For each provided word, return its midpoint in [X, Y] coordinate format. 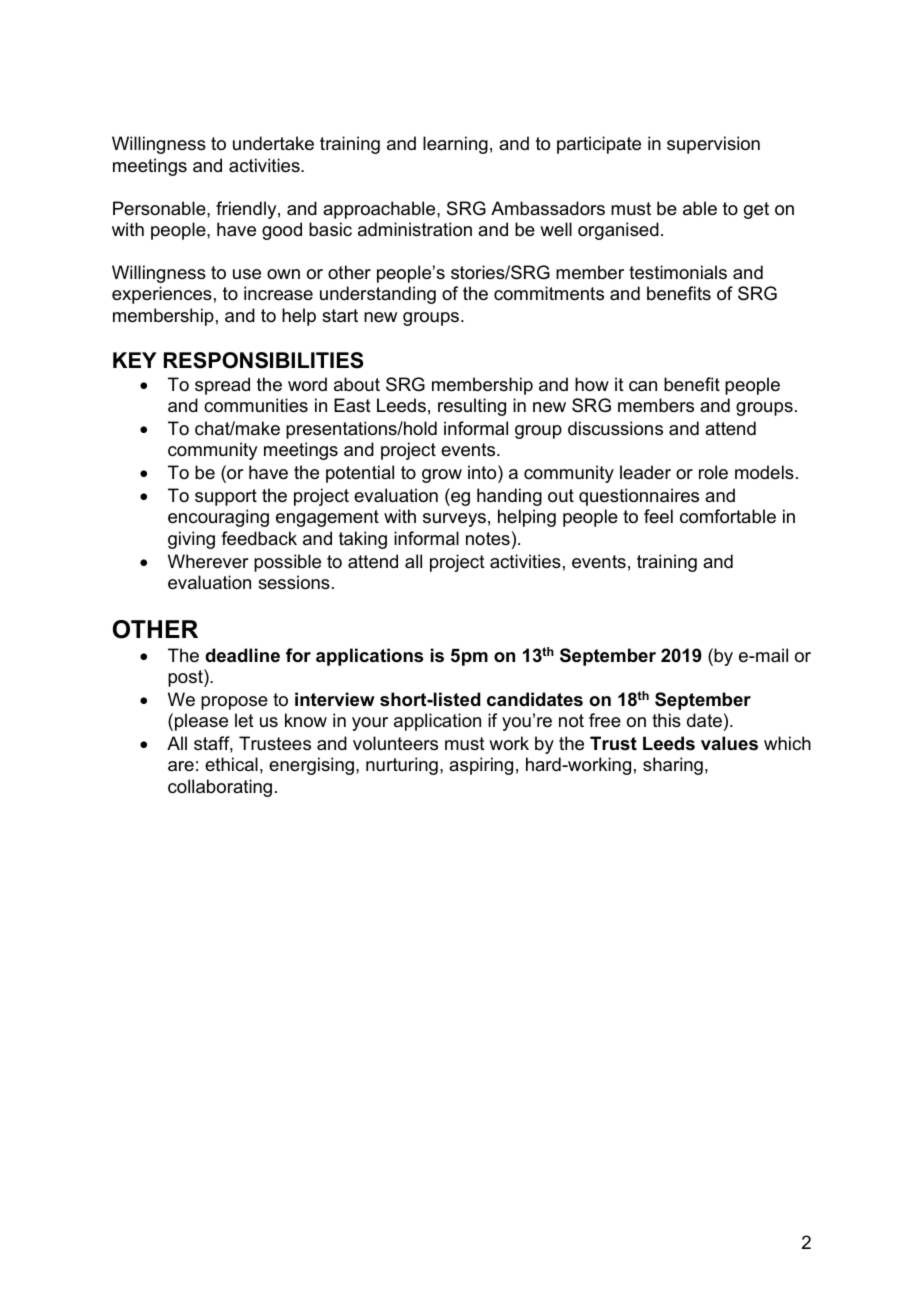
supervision [713, 145]
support [226, 497]
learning [455, 145]
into [483, 472]
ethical [231, 764]
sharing [673, 766]
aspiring [481, 766]
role [713, 472]
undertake [273, 143]
